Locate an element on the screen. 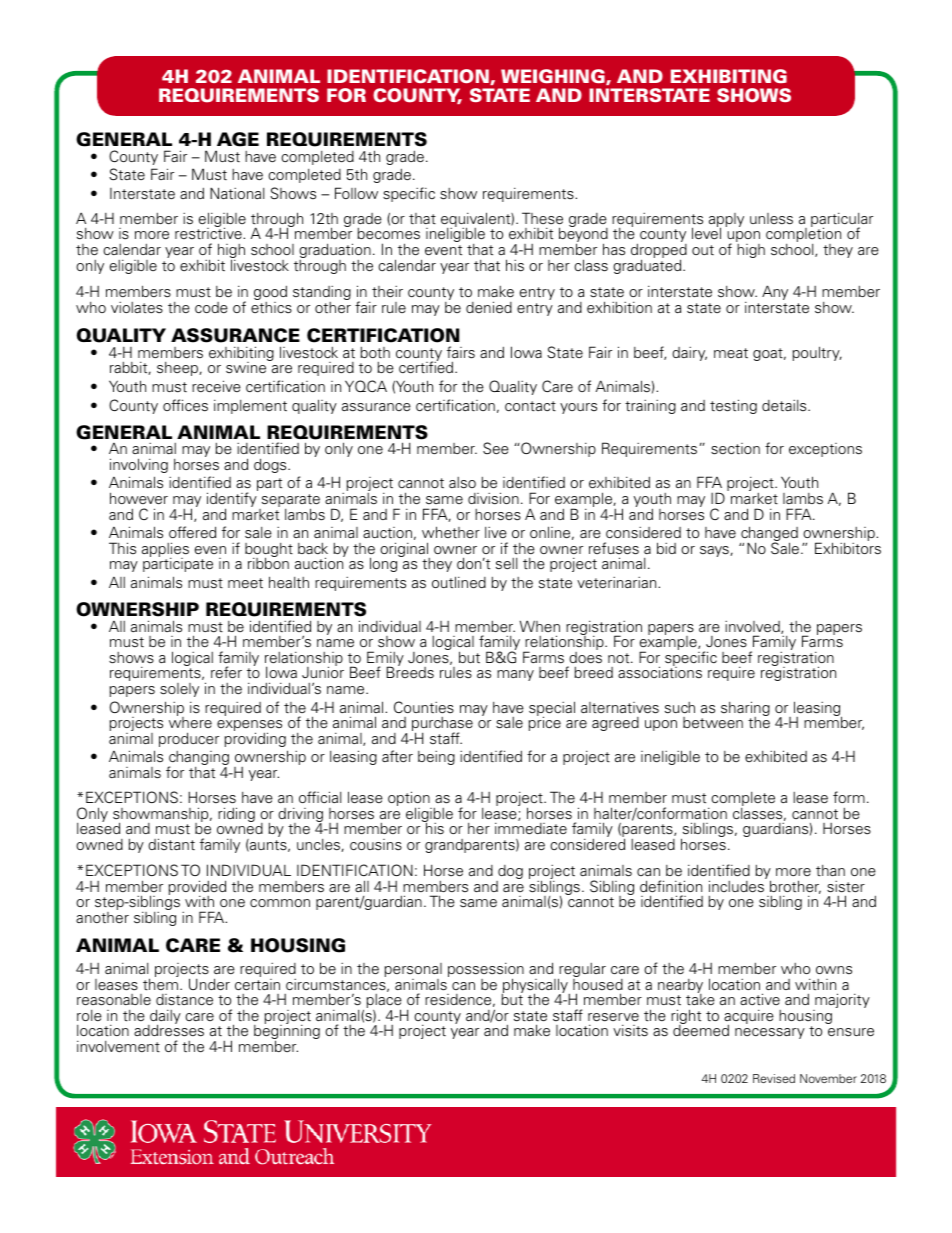 The width and height of the screenshot is (952, 1233). unless is located at coordinates (771, 219).
